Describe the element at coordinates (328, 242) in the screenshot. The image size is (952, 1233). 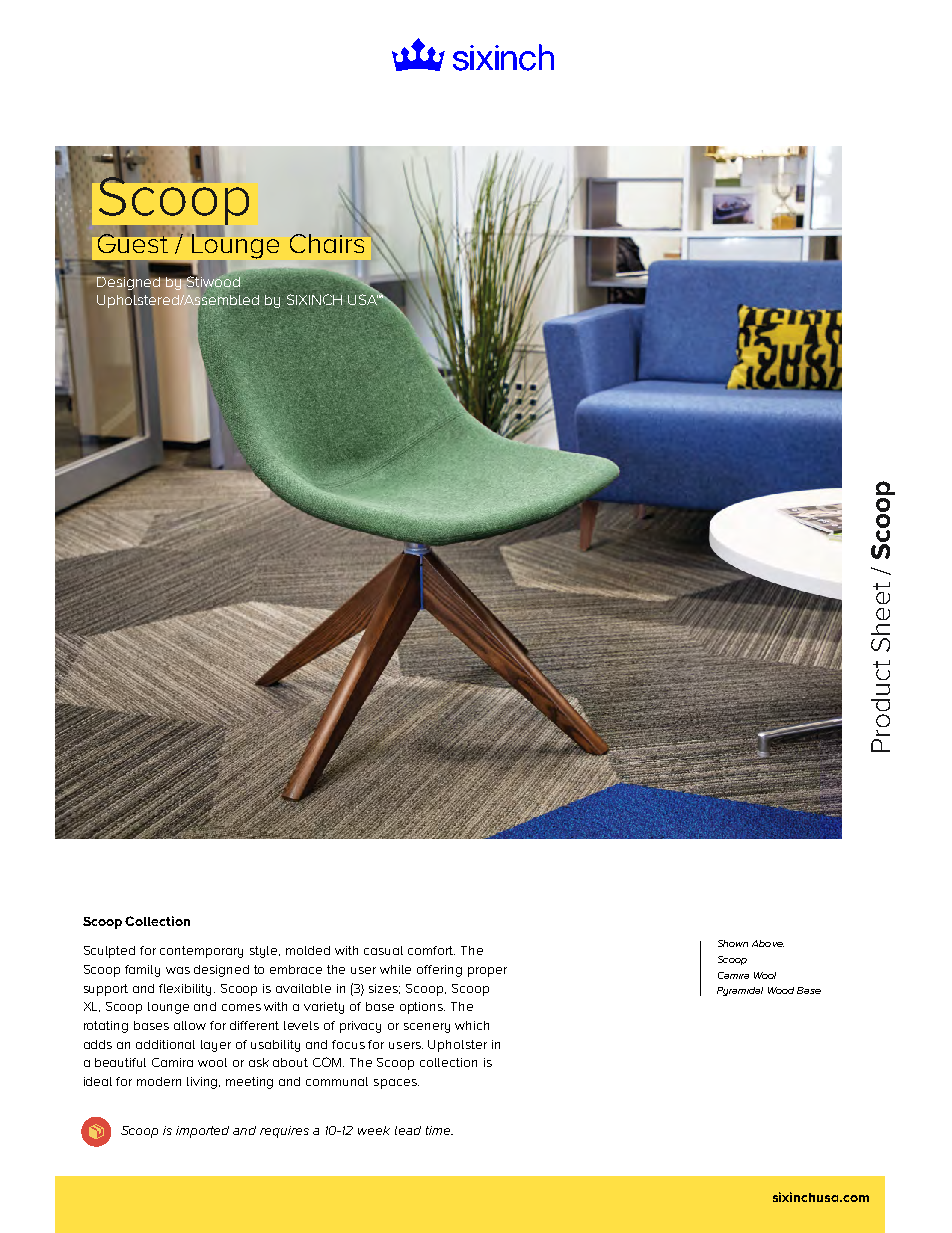
I see `Chairs` at that location.
